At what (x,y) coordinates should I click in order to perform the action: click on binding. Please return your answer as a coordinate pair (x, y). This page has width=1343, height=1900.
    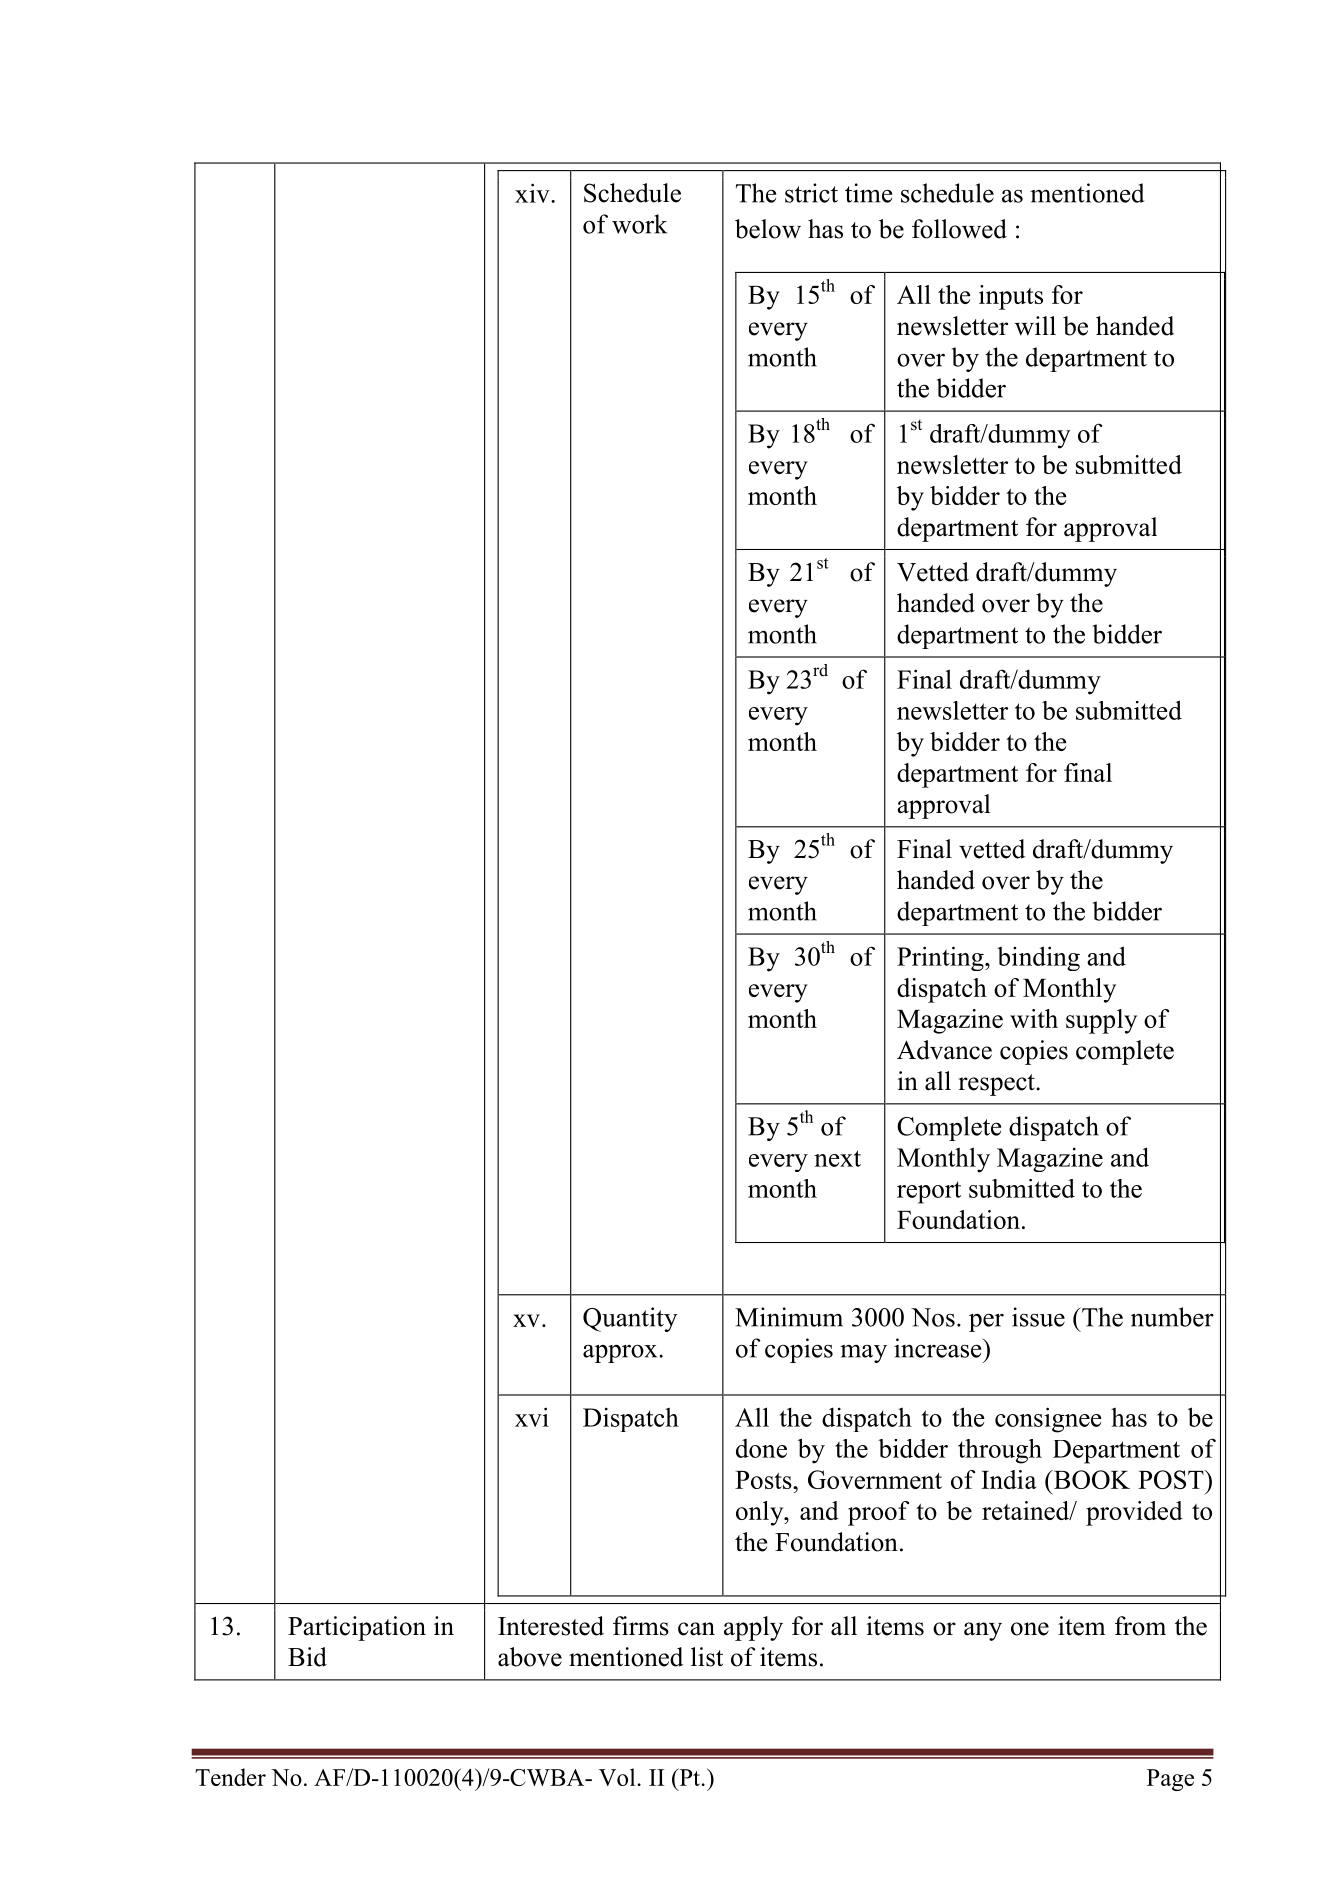
    Looking at the image, I should click on (1038, 958).
